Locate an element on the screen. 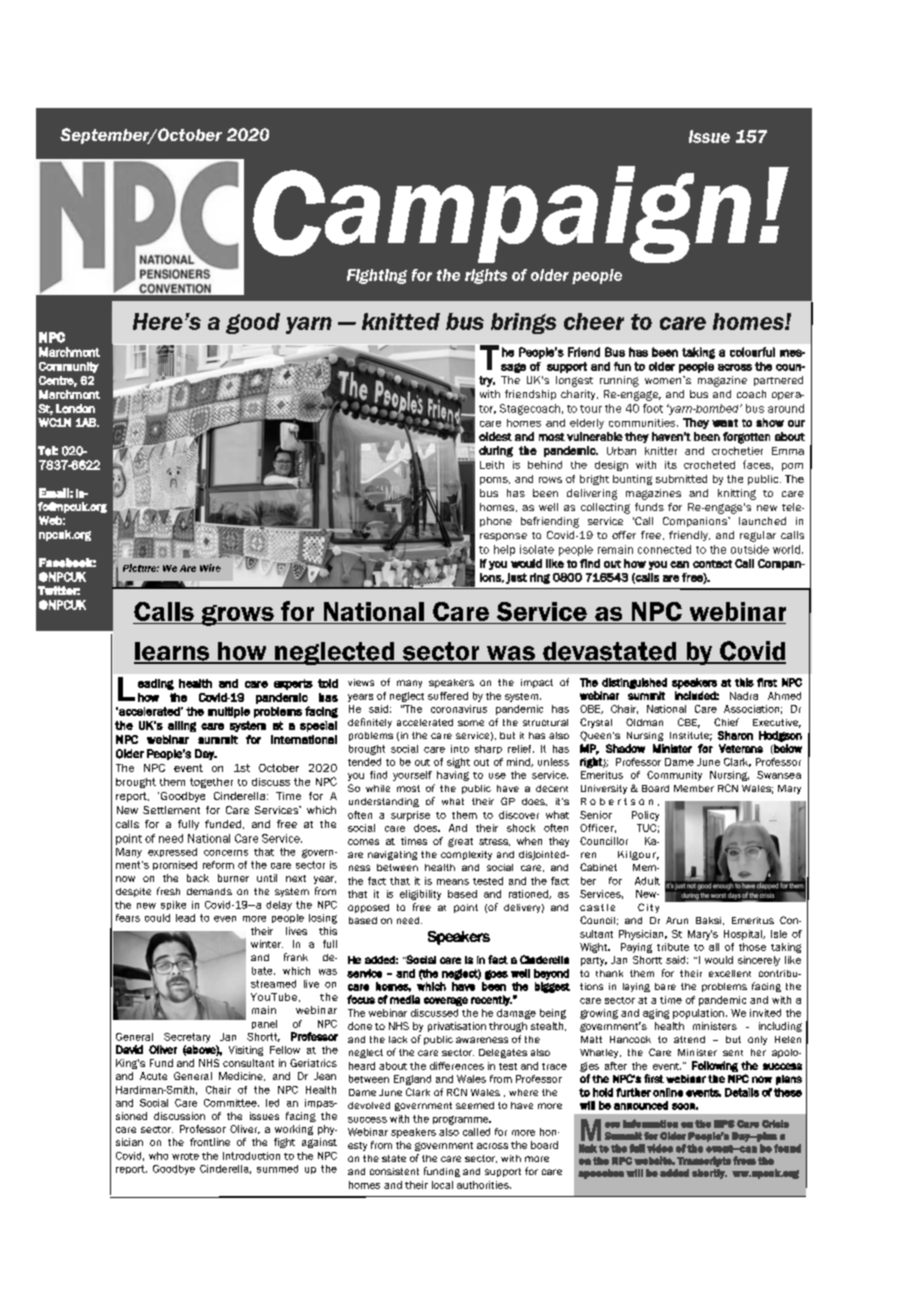  contact is located at coordinates (712, 564).
